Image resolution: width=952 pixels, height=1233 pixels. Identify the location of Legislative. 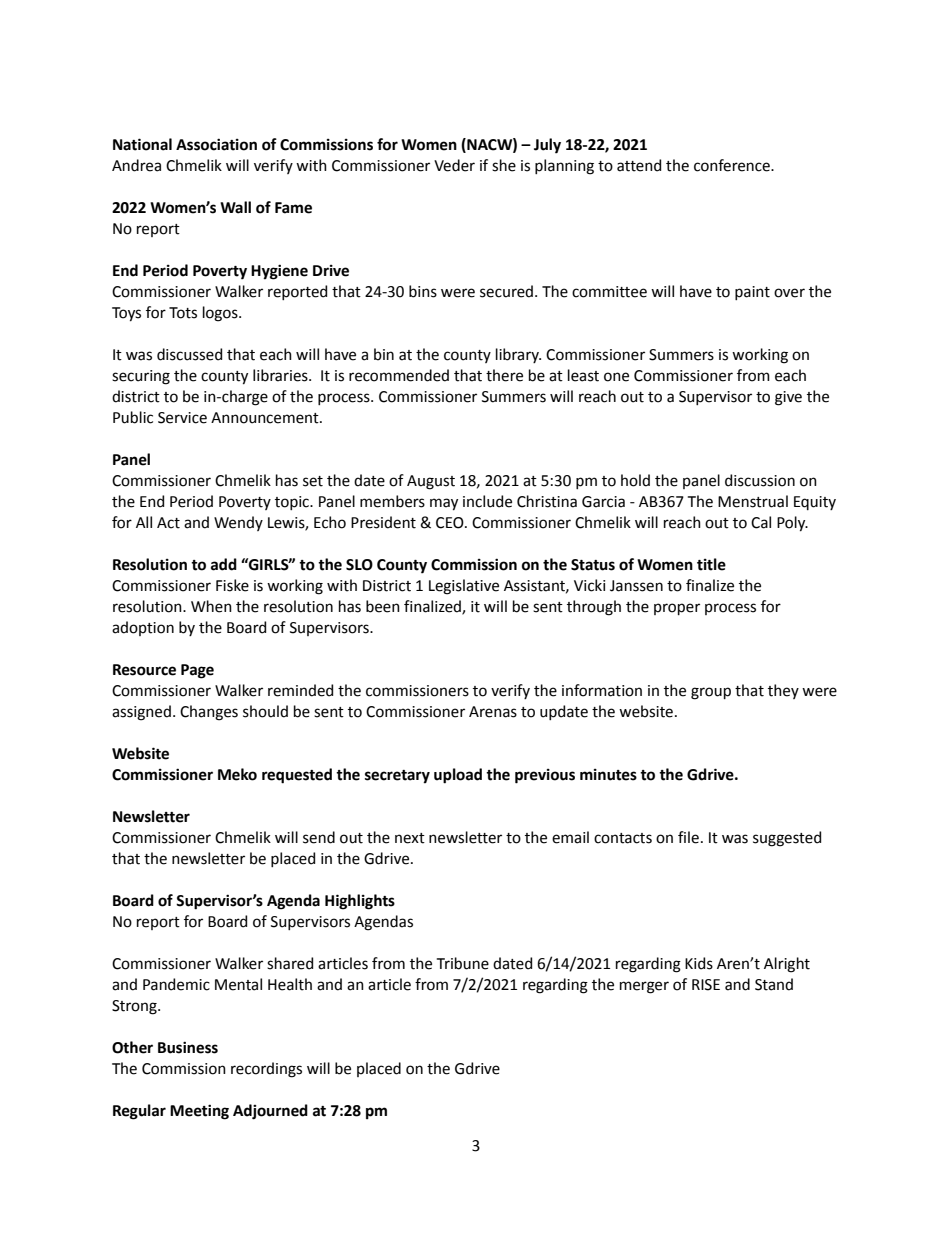
(464, 587).
